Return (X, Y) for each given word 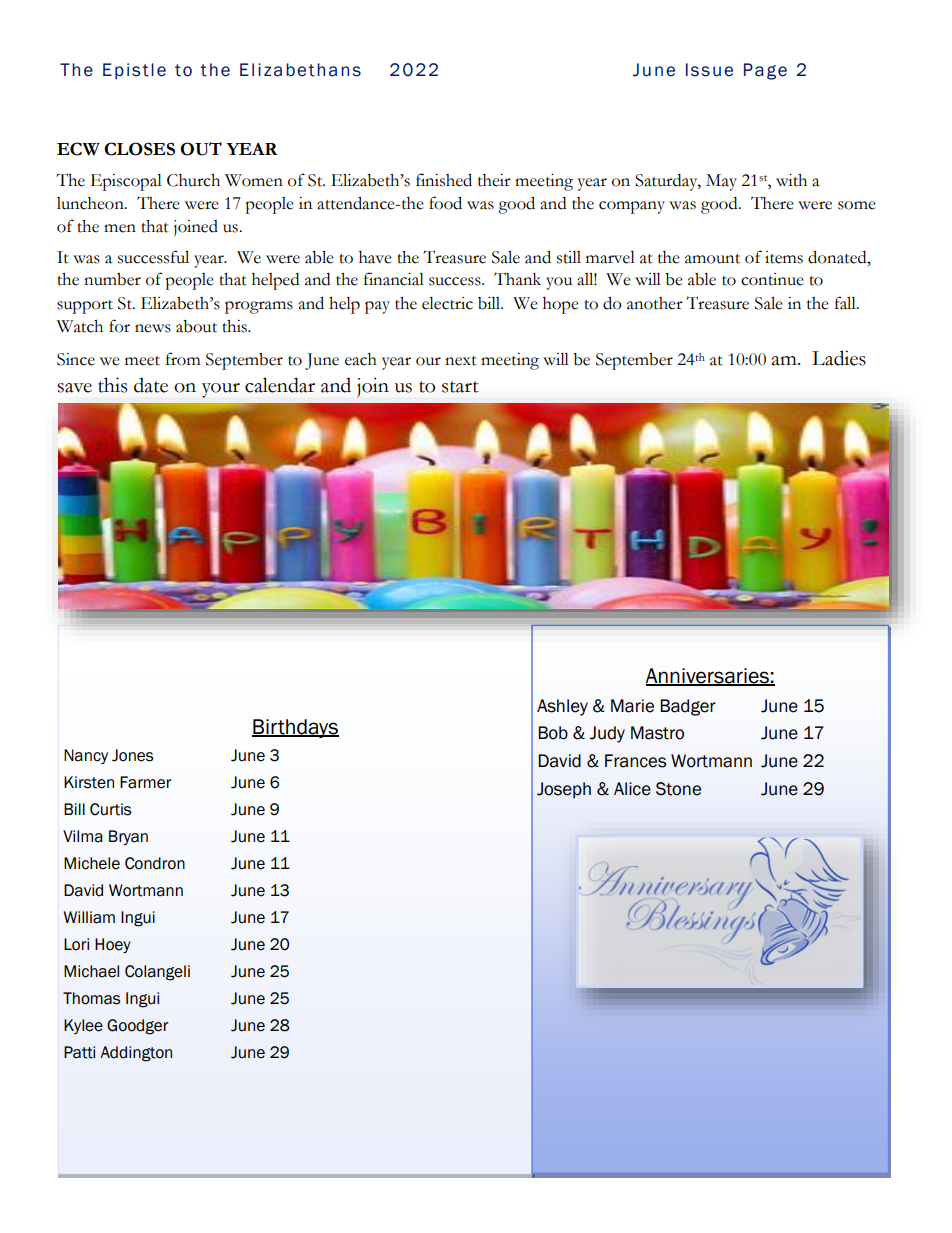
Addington (136, 1054)
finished (444, 180)
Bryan (128, 837)
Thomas (91, 998)
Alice (632, 789)
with (791, 180)
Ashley (562, 707)
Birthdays (295, 728)
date (151, 385)
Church (193, 180)
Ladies (839, 358)
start (460, 387)
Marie (632, 706)
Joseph (564, 790)
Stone (678, 789)
